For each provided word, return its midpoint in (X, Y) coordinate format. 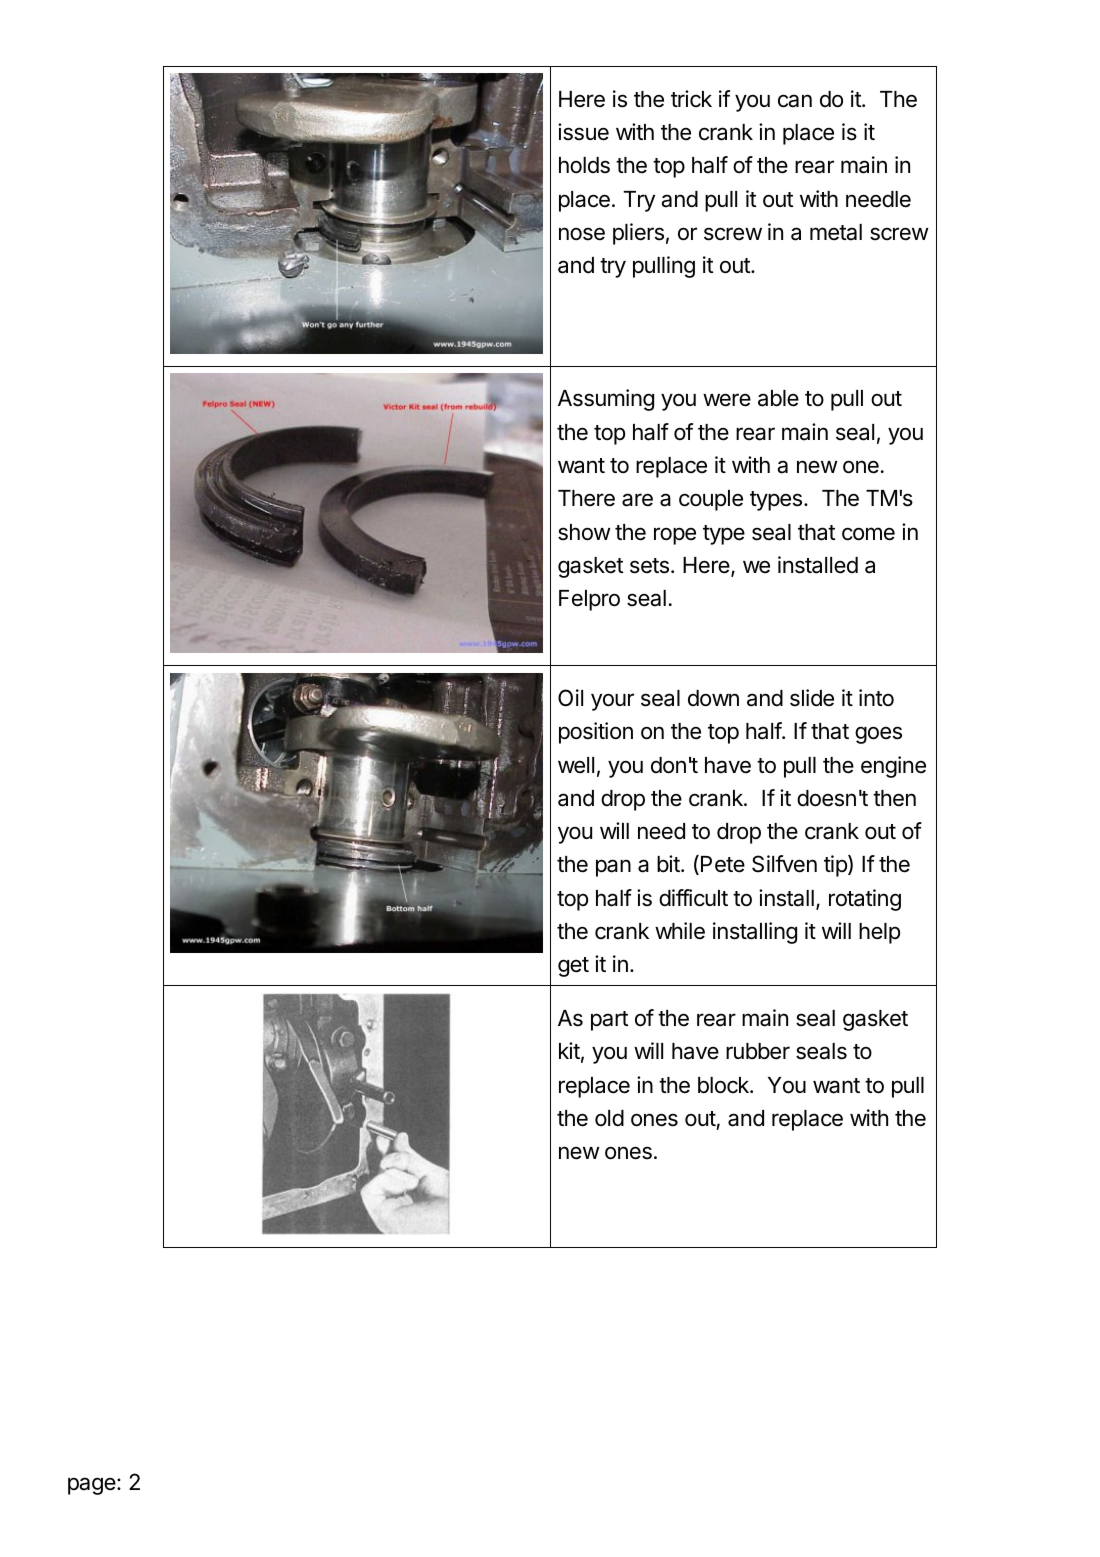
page (92, 1486)
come (868, 534)
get (573, 967)
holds (584, 165)
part (610, 1021)
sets (649, 566)
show (584, 532)
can (795, 101)
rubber (758, 1051)
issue (583, 132)
